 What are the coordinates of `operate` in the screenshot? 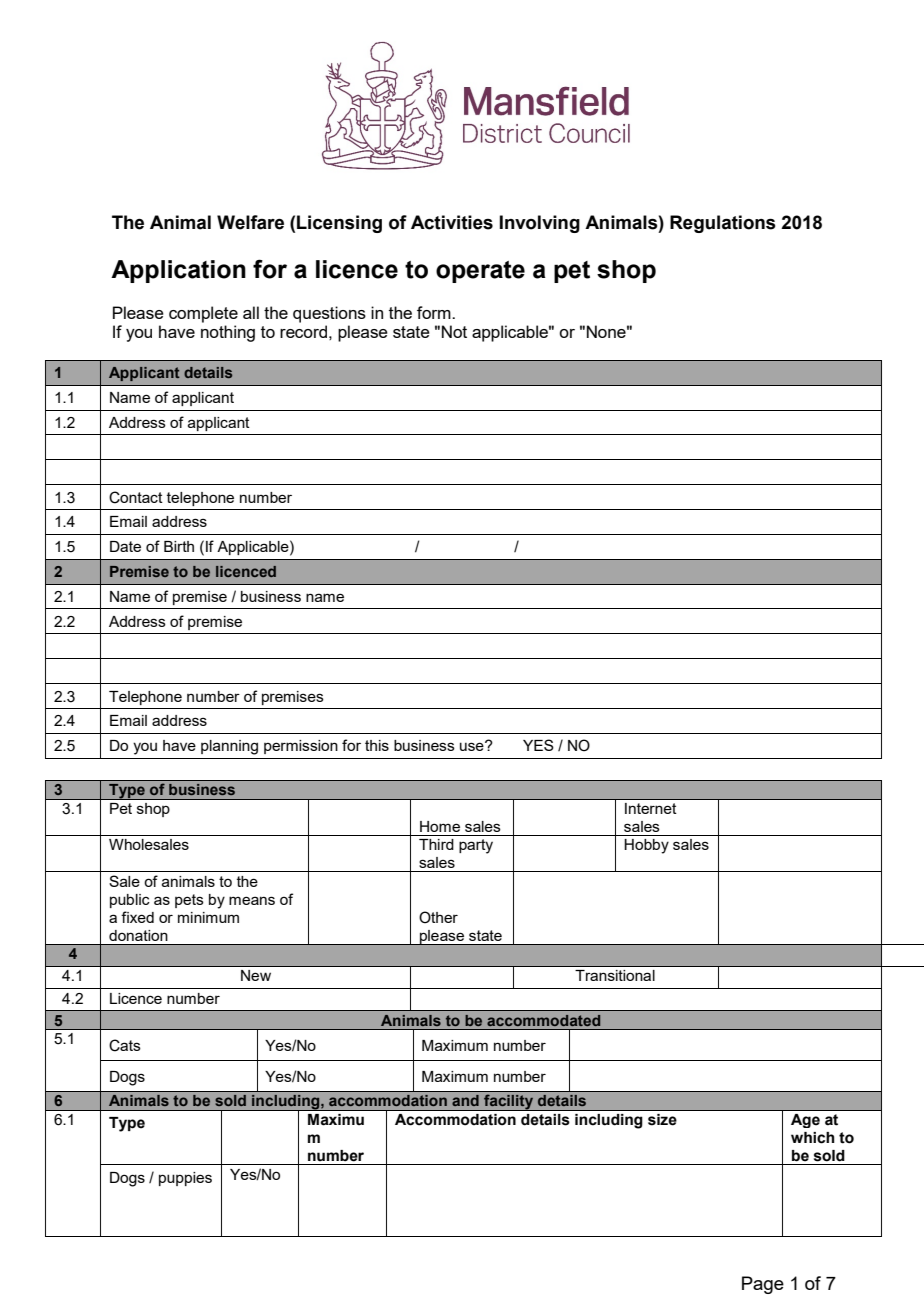 It's located at (480, 272).
